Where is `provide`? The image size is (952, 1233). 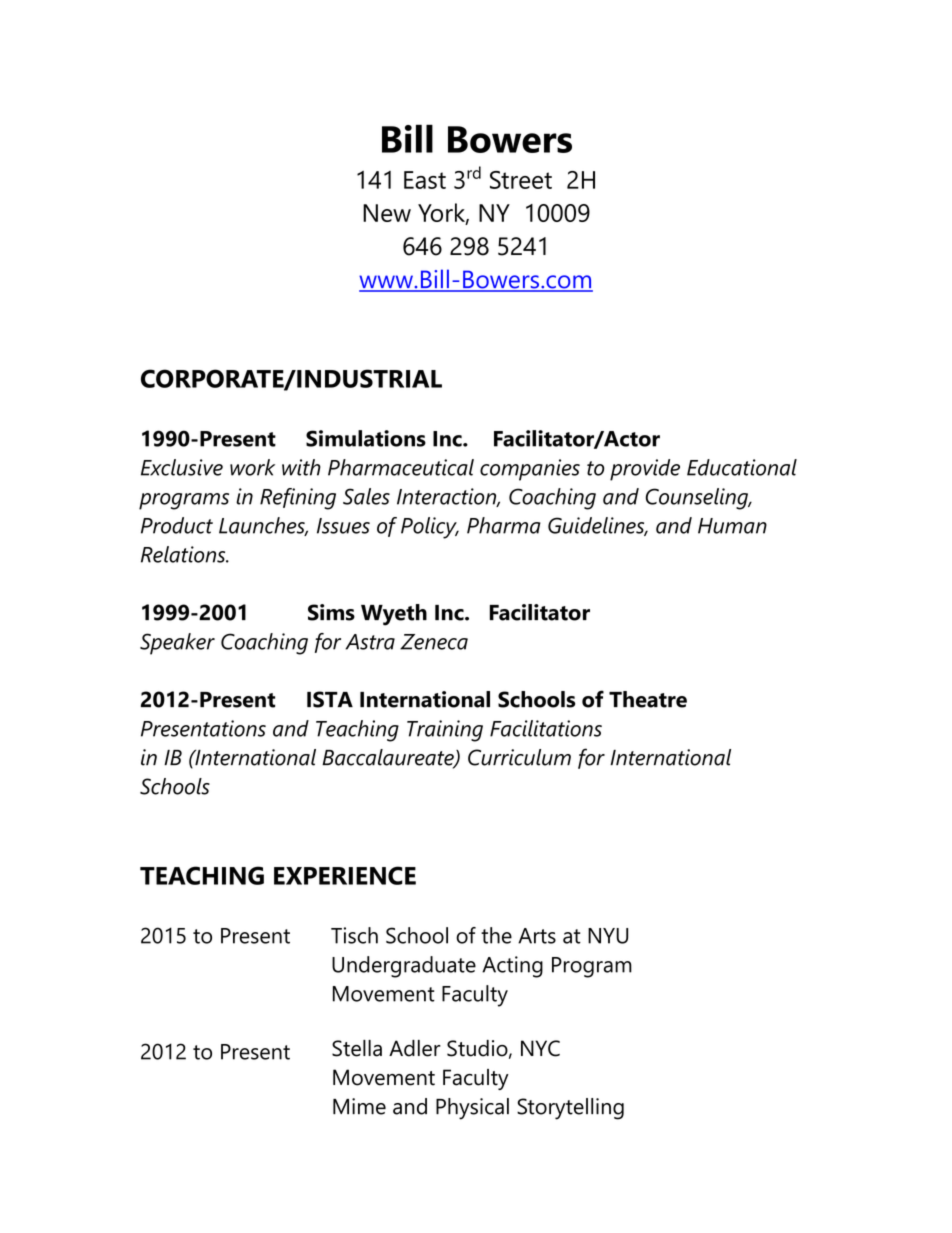
provide is located at coordinates (645, 470).
